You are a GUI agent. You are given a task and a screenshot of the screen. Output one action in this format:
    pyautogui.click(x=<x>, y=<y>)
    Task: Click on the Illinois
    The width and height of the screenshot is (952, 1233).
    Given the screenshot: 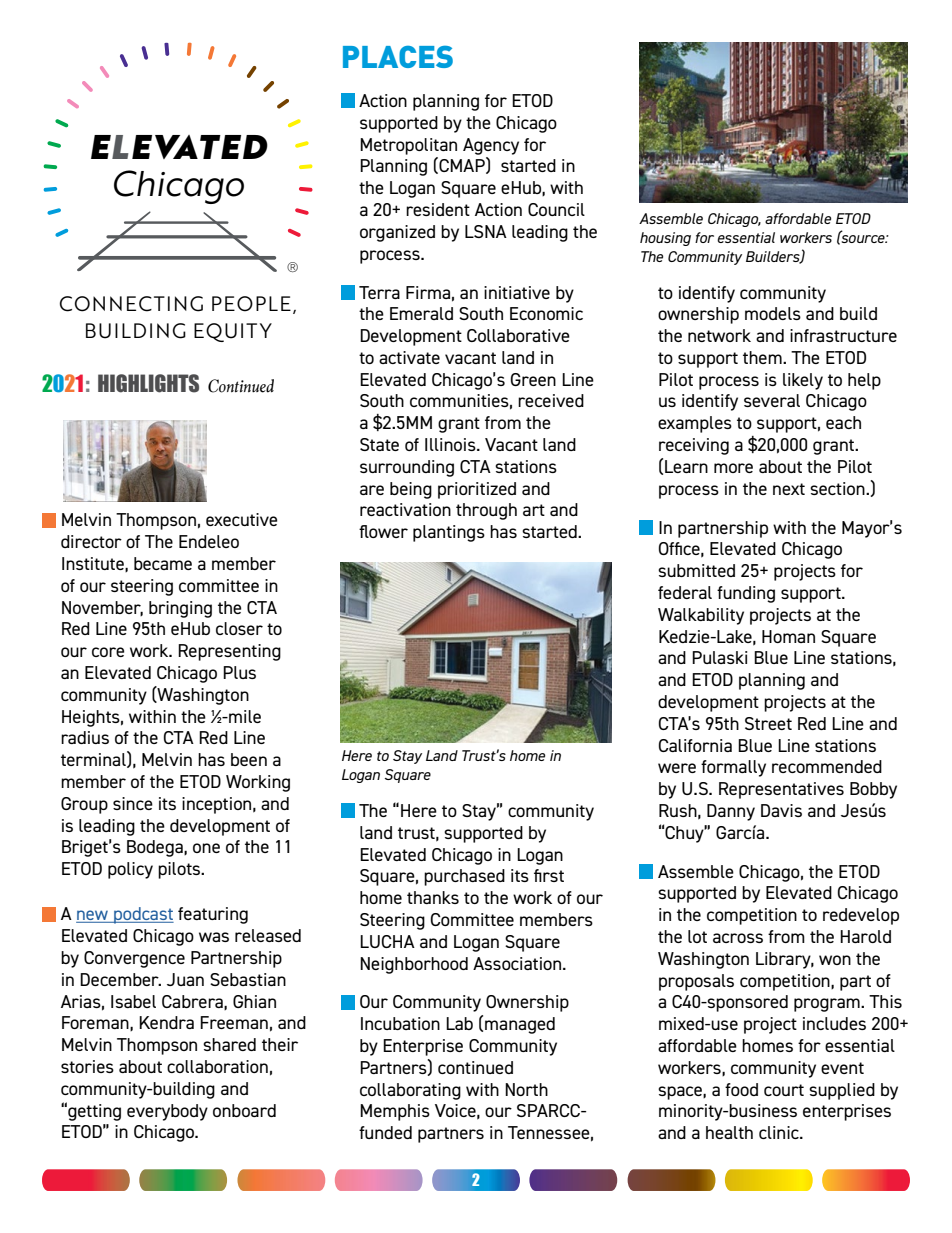 What is the action you would take?
    pyautogui.click(x=451, y=444)
